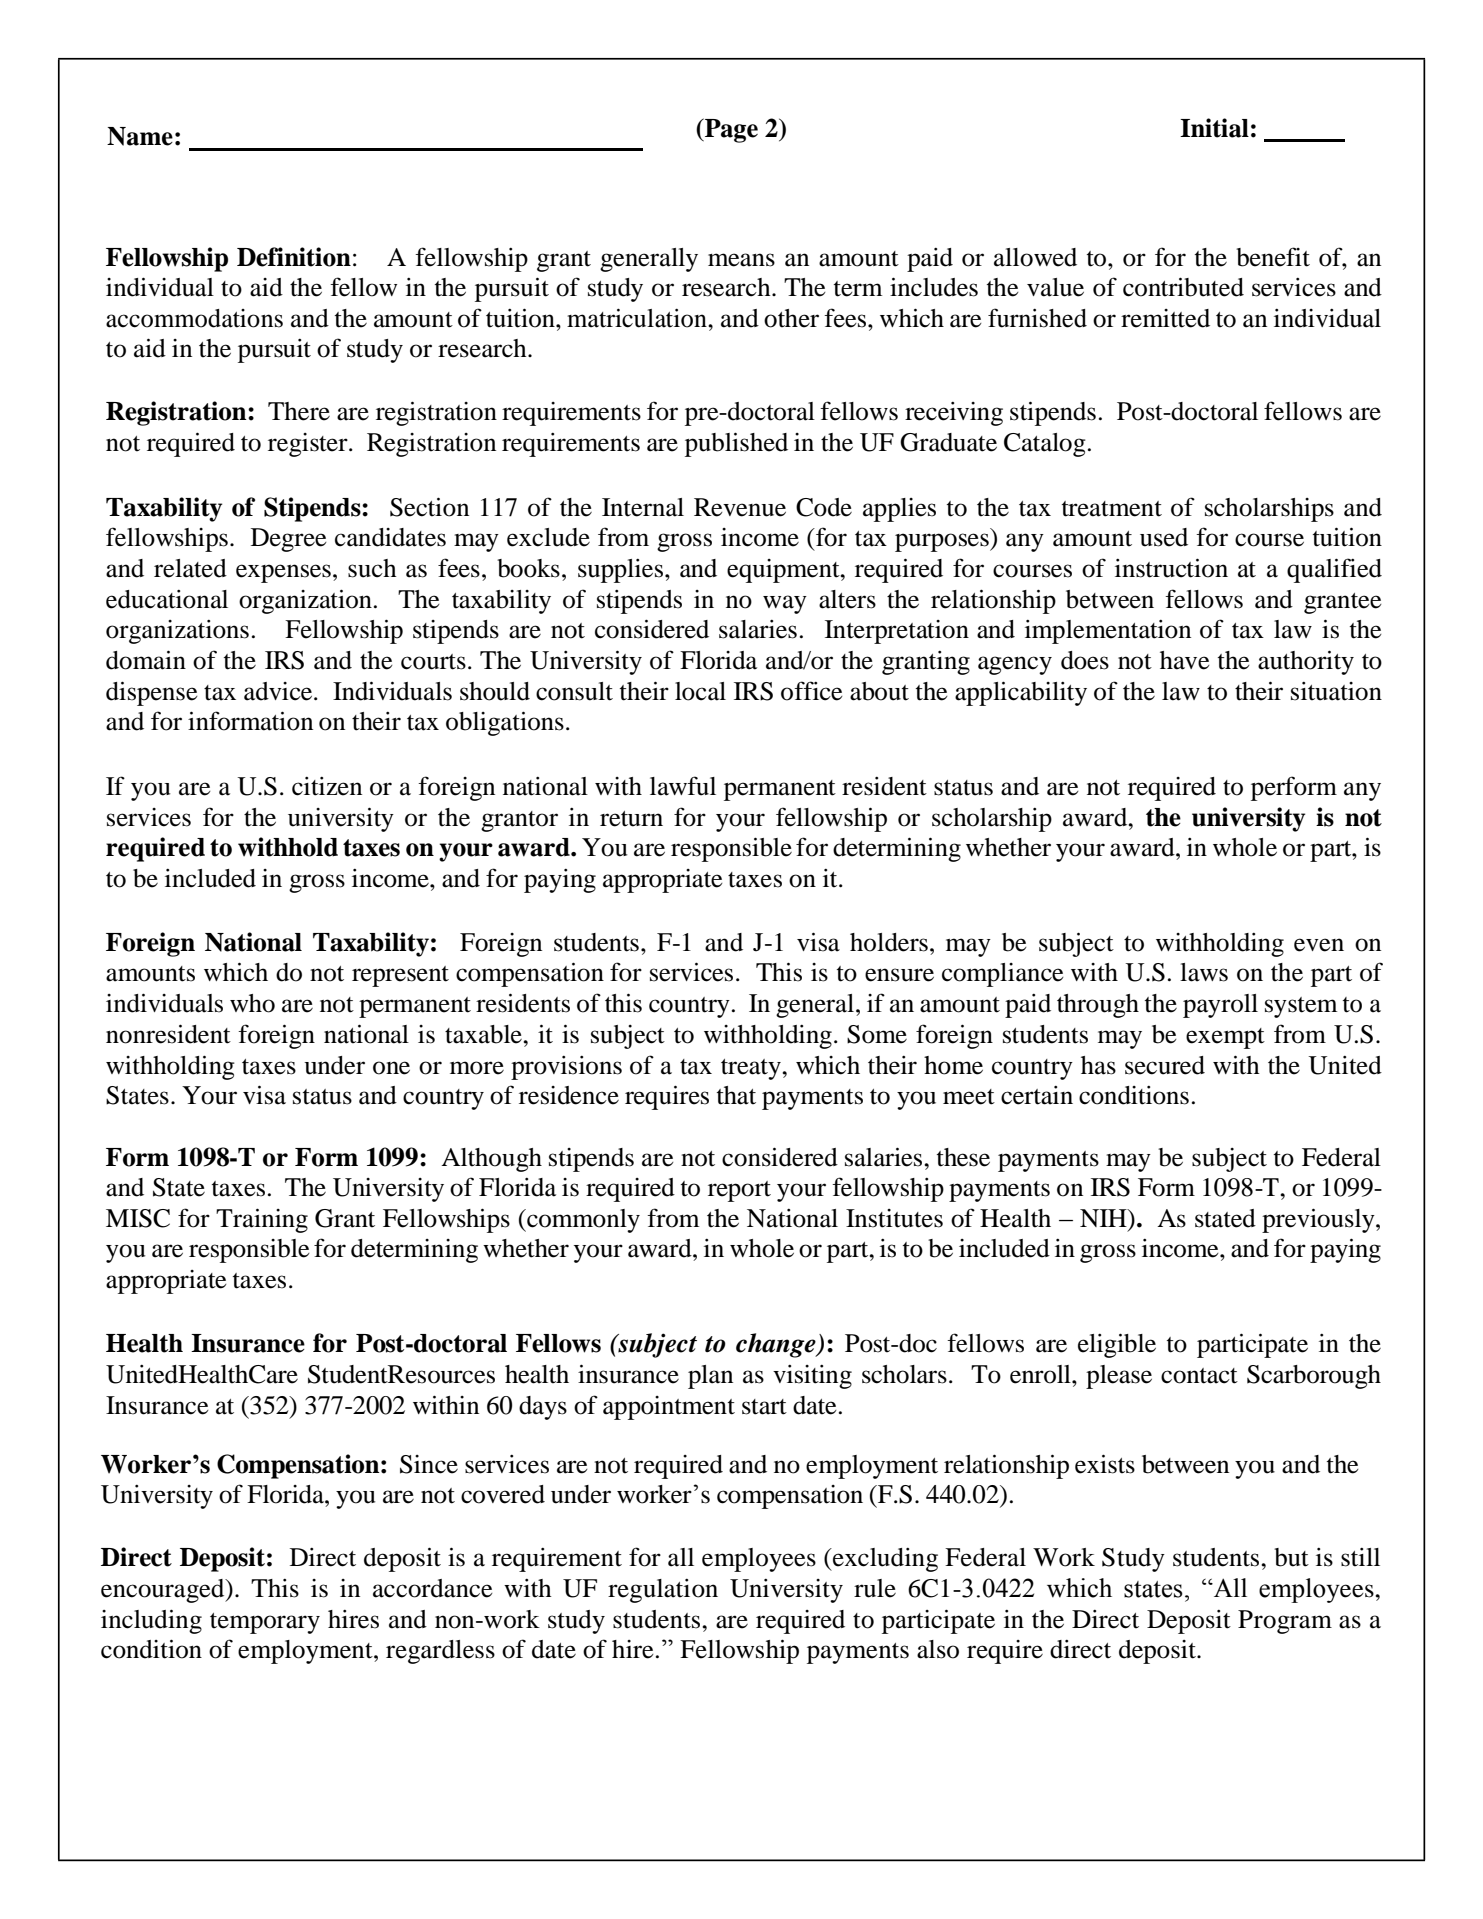 The height and width of the page is (1919, 1483). Describe the element at coordinates (1319, 1220) in the page. I see `previously` at that location.
